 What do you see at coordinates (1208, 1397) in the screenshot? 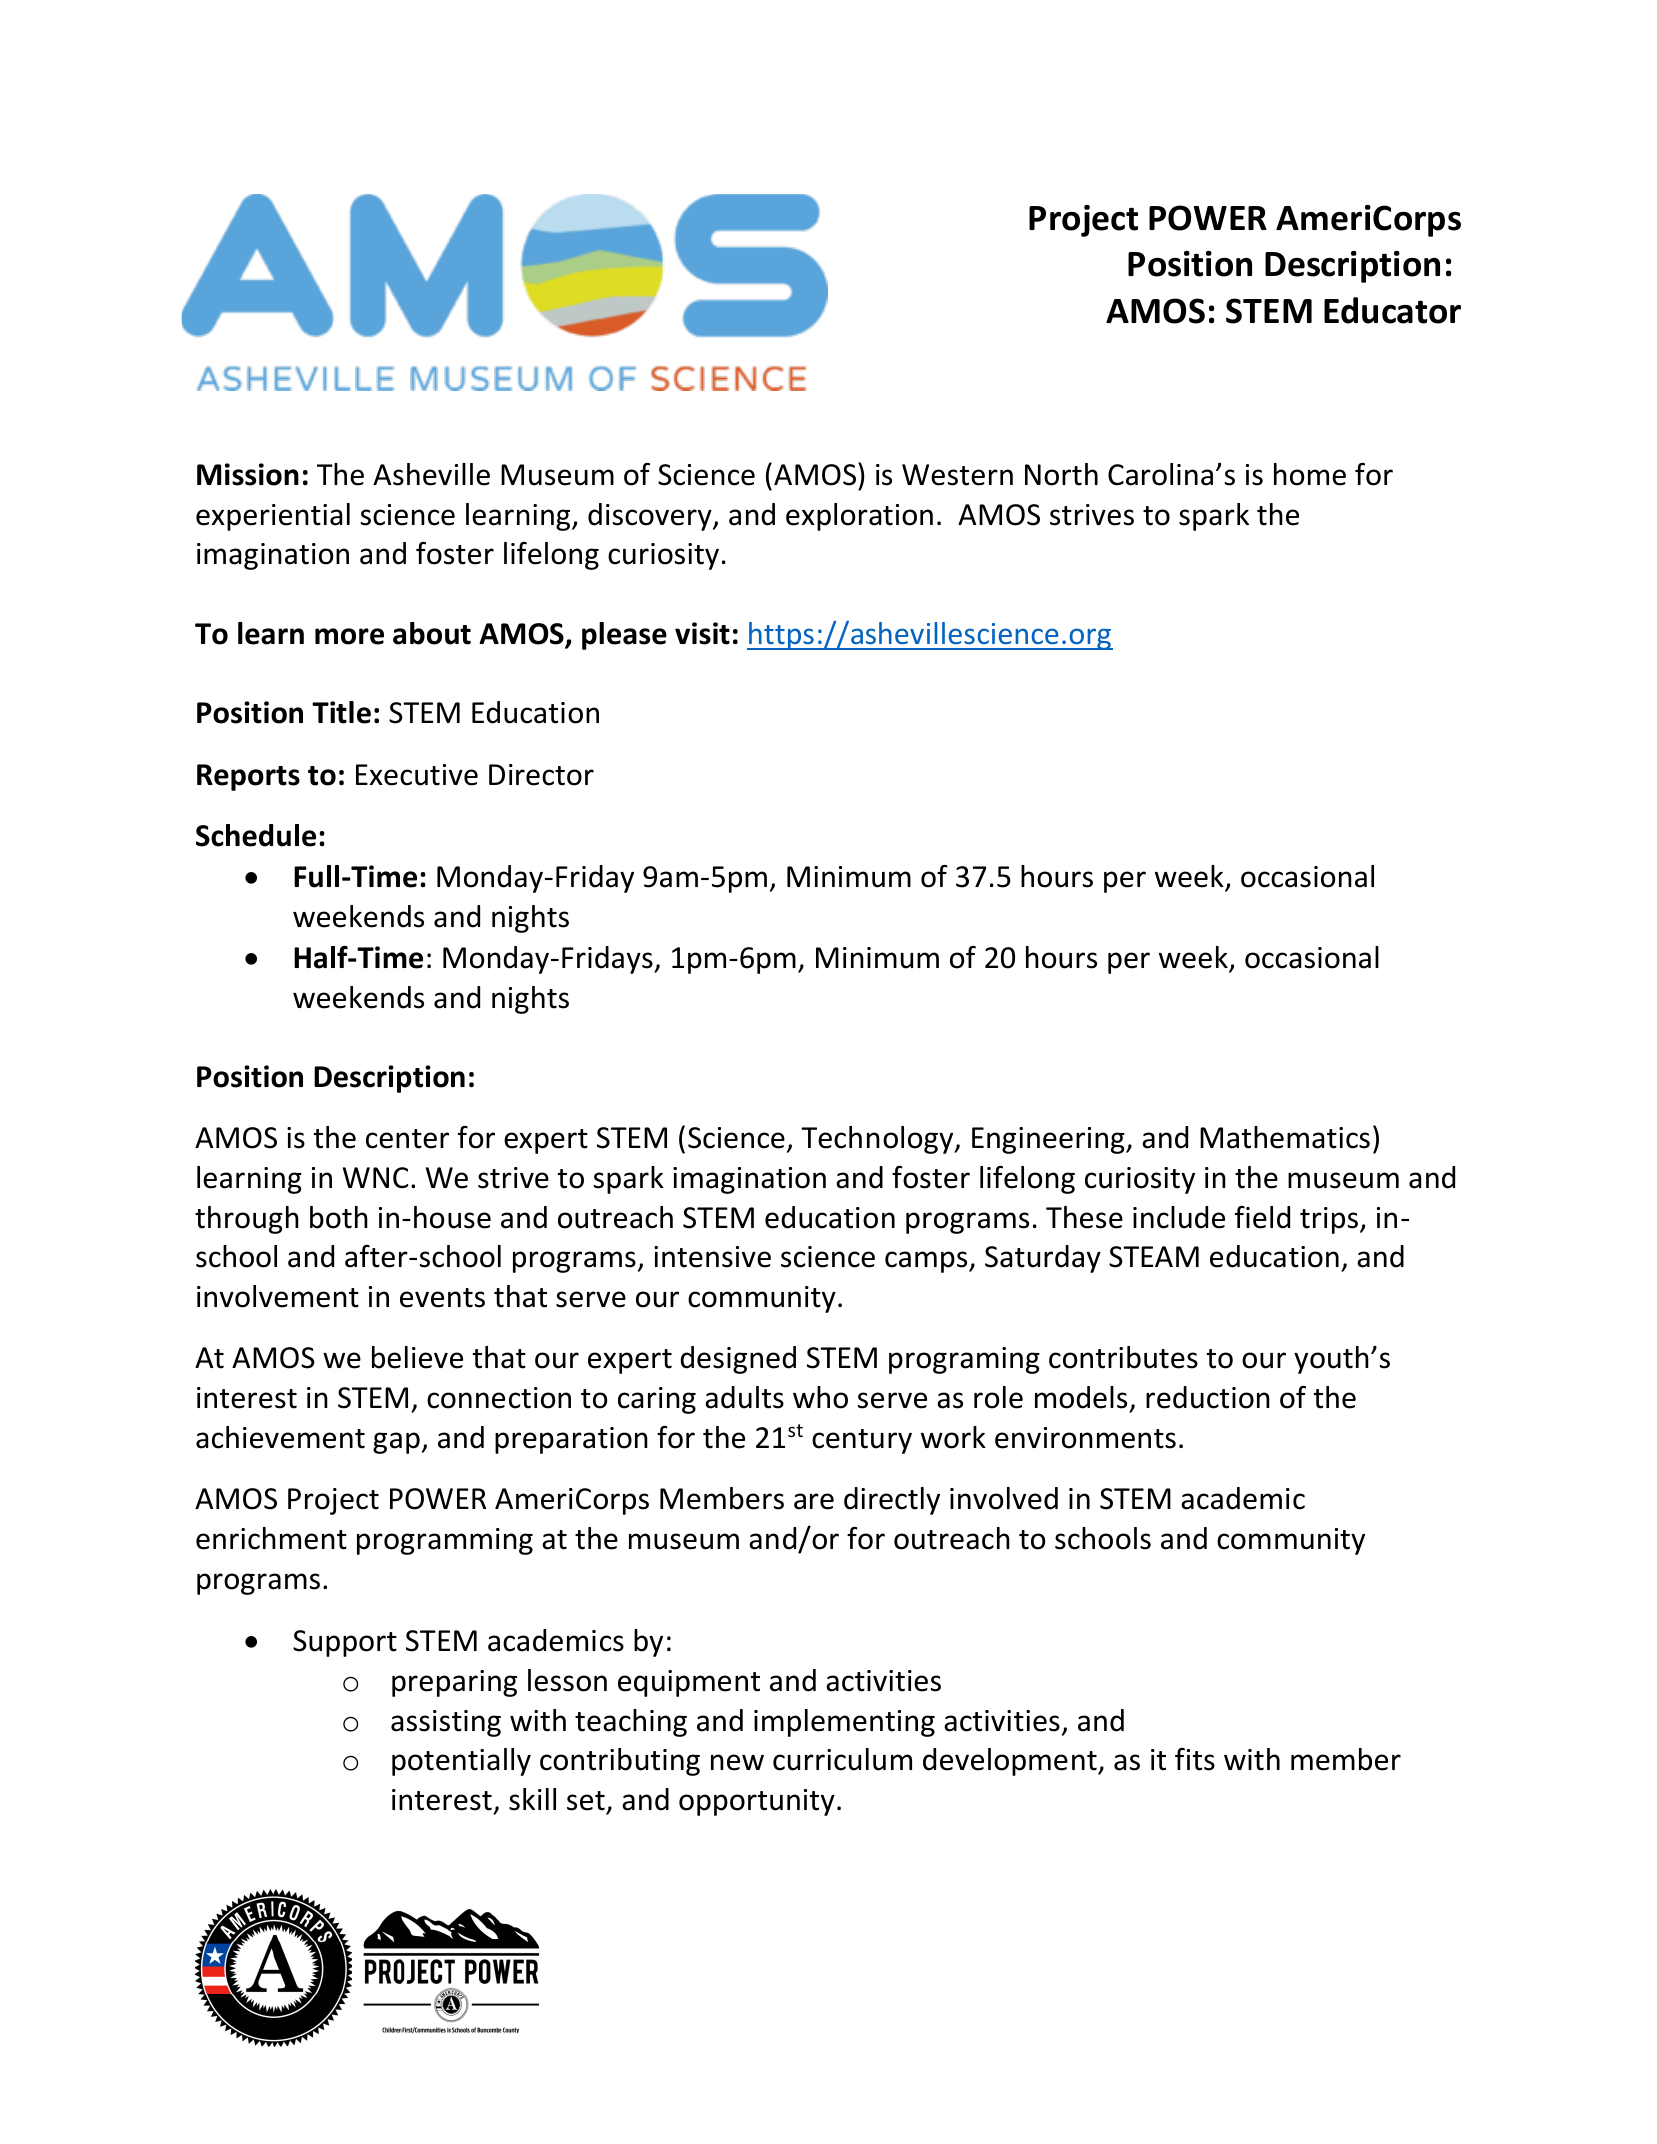
I see `reduction` at bounding box center [1208, 1397].
